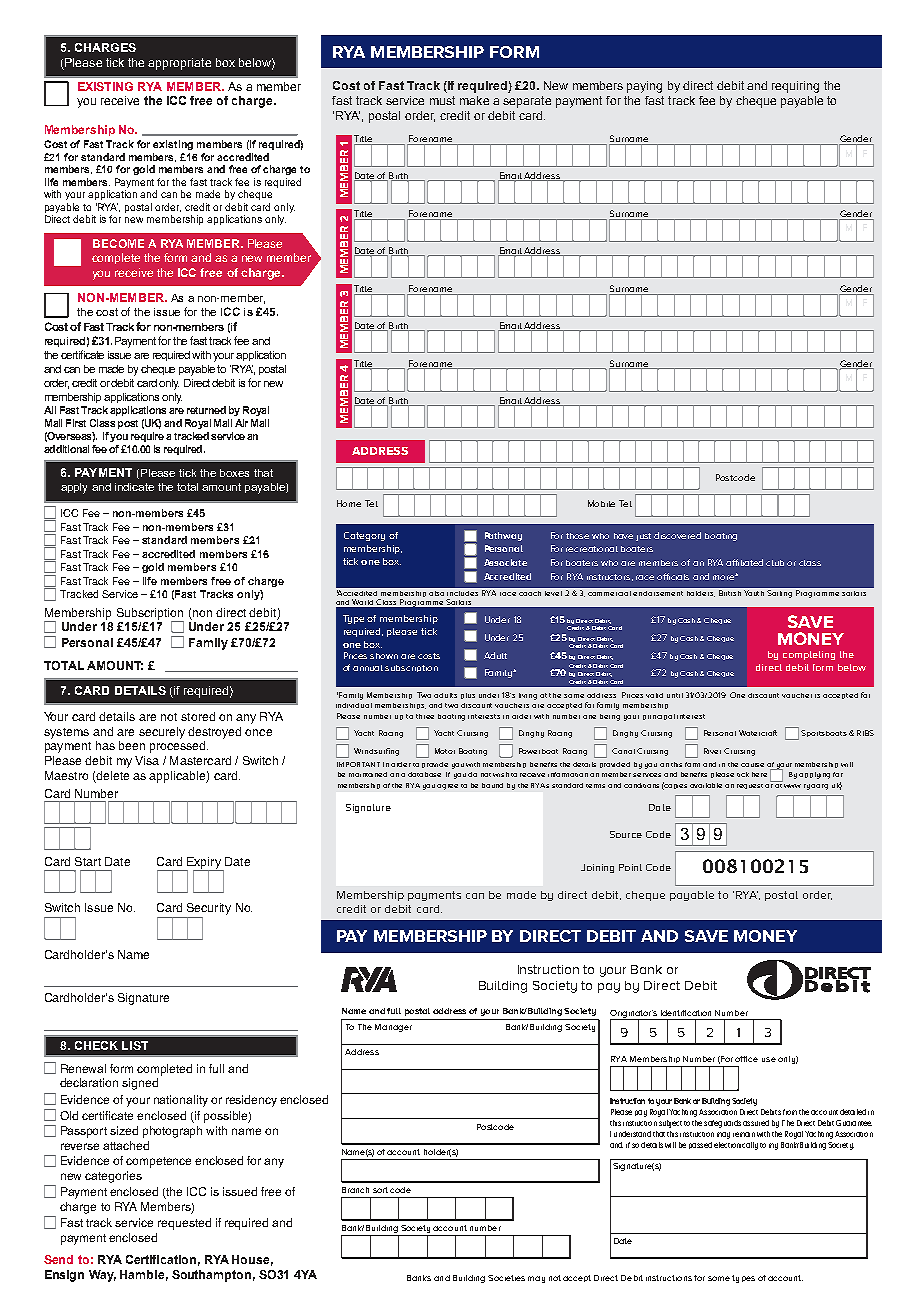 This document has height=1308, width=924. I want to click on make, so click(474, 100).
